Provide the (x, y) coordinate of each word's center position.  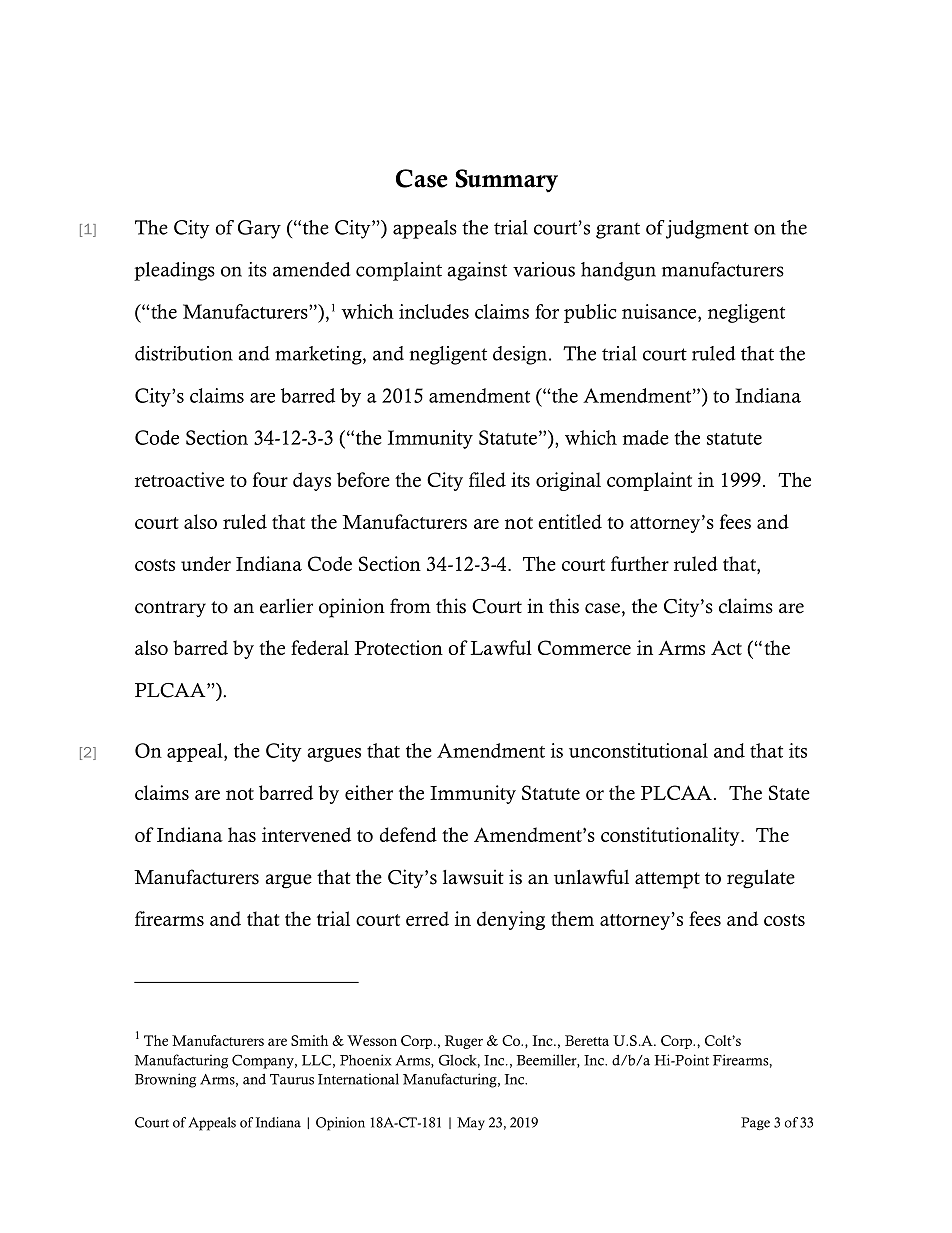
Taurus (292, 1079)
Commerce (584, 647)
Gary (259, 229)
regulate (761, 879)
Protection (399, 647)
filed (487, 479)
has (242, 834)
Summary (506, 181)
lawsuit (473, 877)
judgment (707, 229)
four (270, 479)
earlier (286, 606)
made (645, 437)
